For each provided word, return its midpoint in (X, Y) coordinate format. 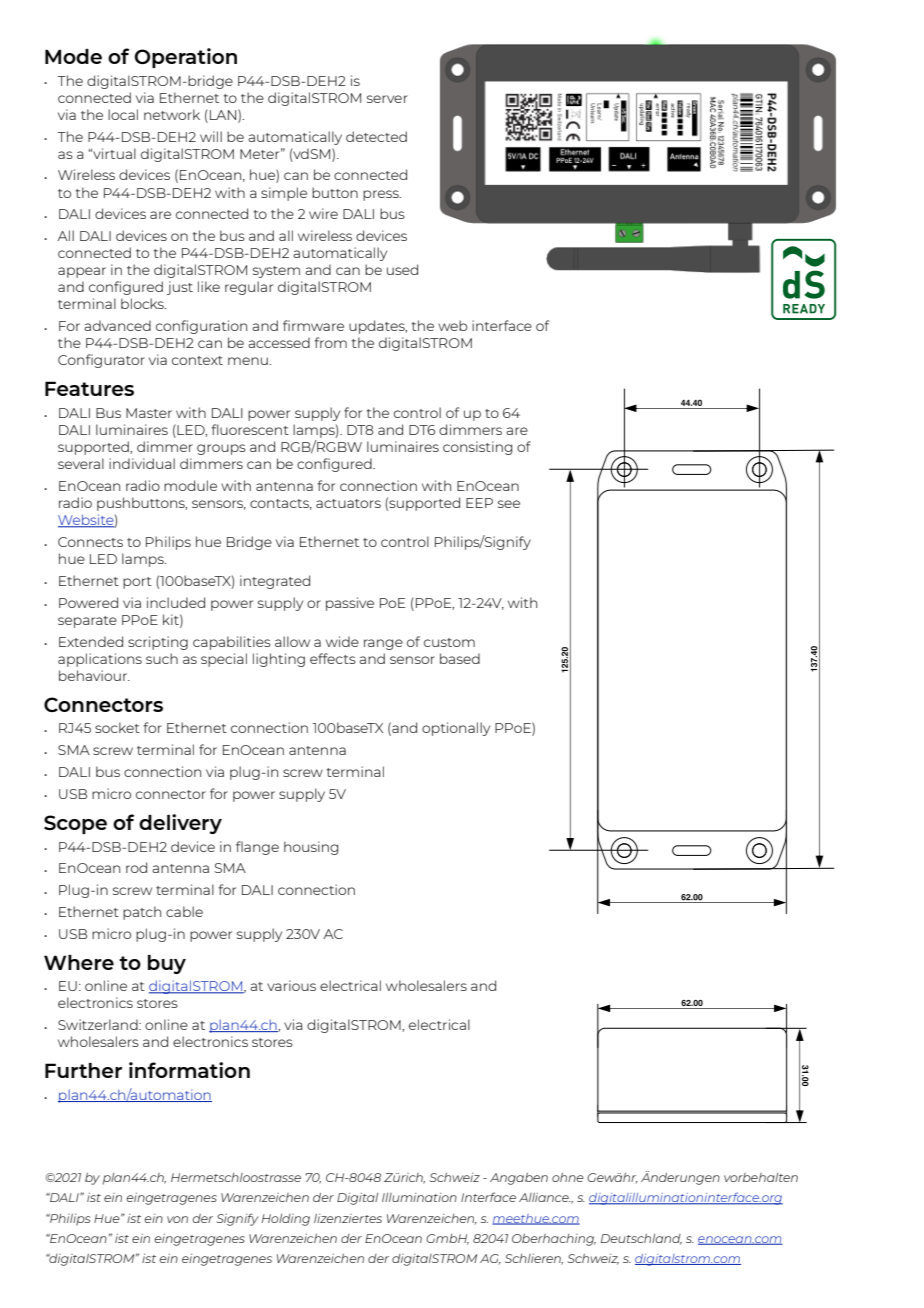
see (509, 504)
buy (167, 964)
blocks (143, 303)
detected (376, 136)
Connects (90, 542)
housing (311, 848)
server (387, 99)
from (331, 342)
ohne (568, 1177)
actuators (348, 503)
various (291, 985)
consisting (477, 448)
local (123, 114)
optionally (456, 729)
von (177, 1219)
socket (117, 727)
